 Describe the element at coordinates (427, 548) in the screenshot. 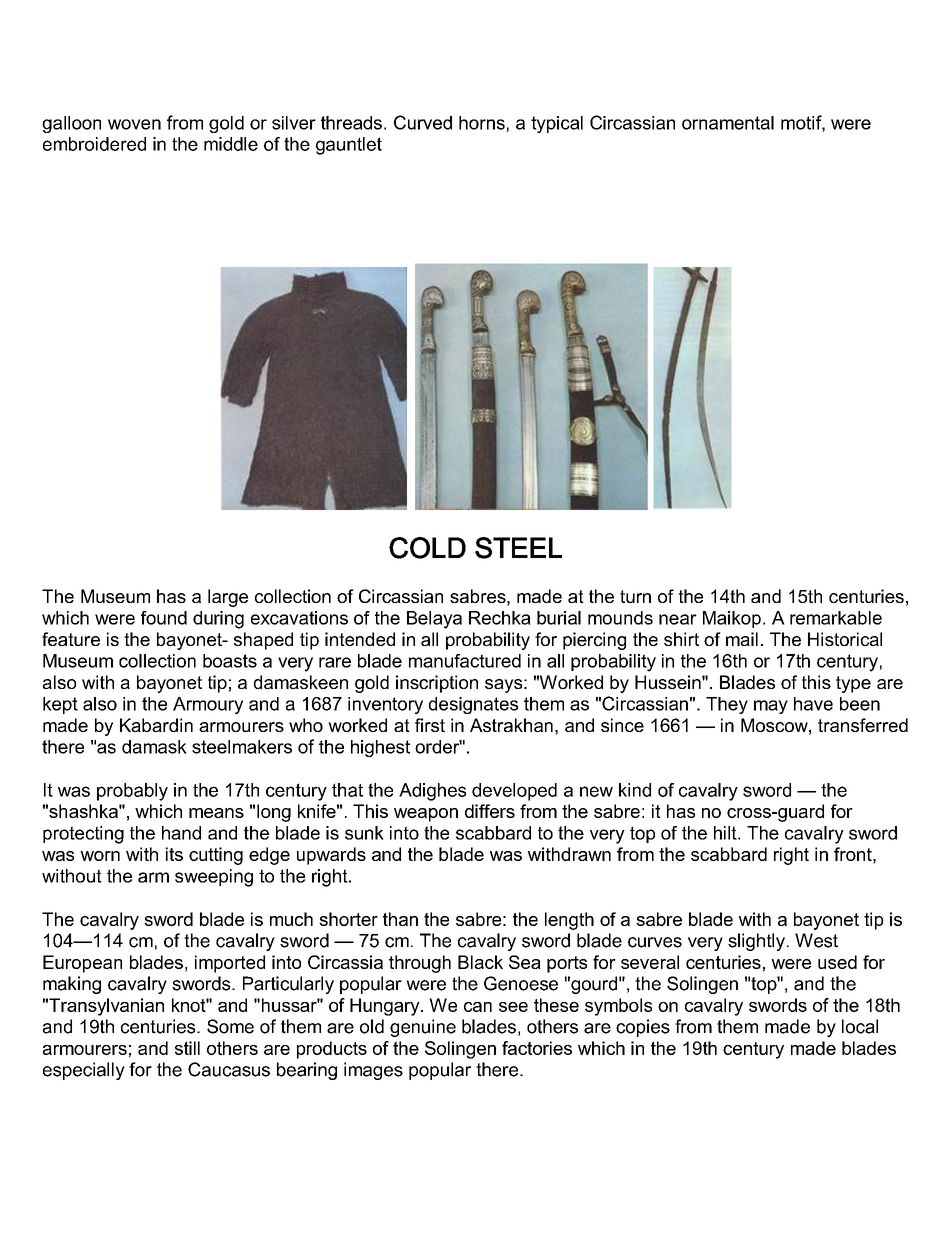

I see `COLD` at that location.
